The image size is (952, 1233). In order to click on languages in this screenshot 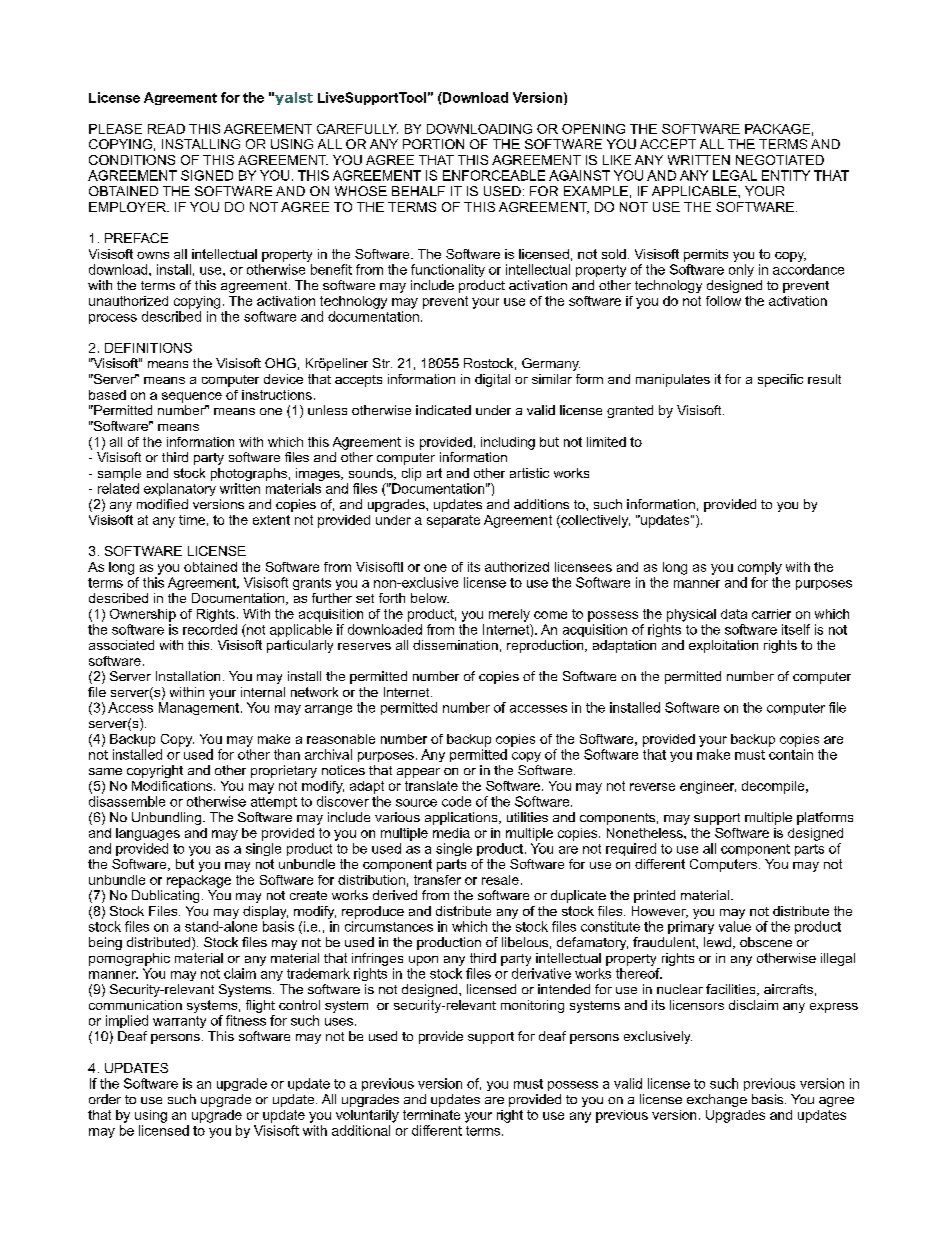, I will do `click(148, 834)`.
